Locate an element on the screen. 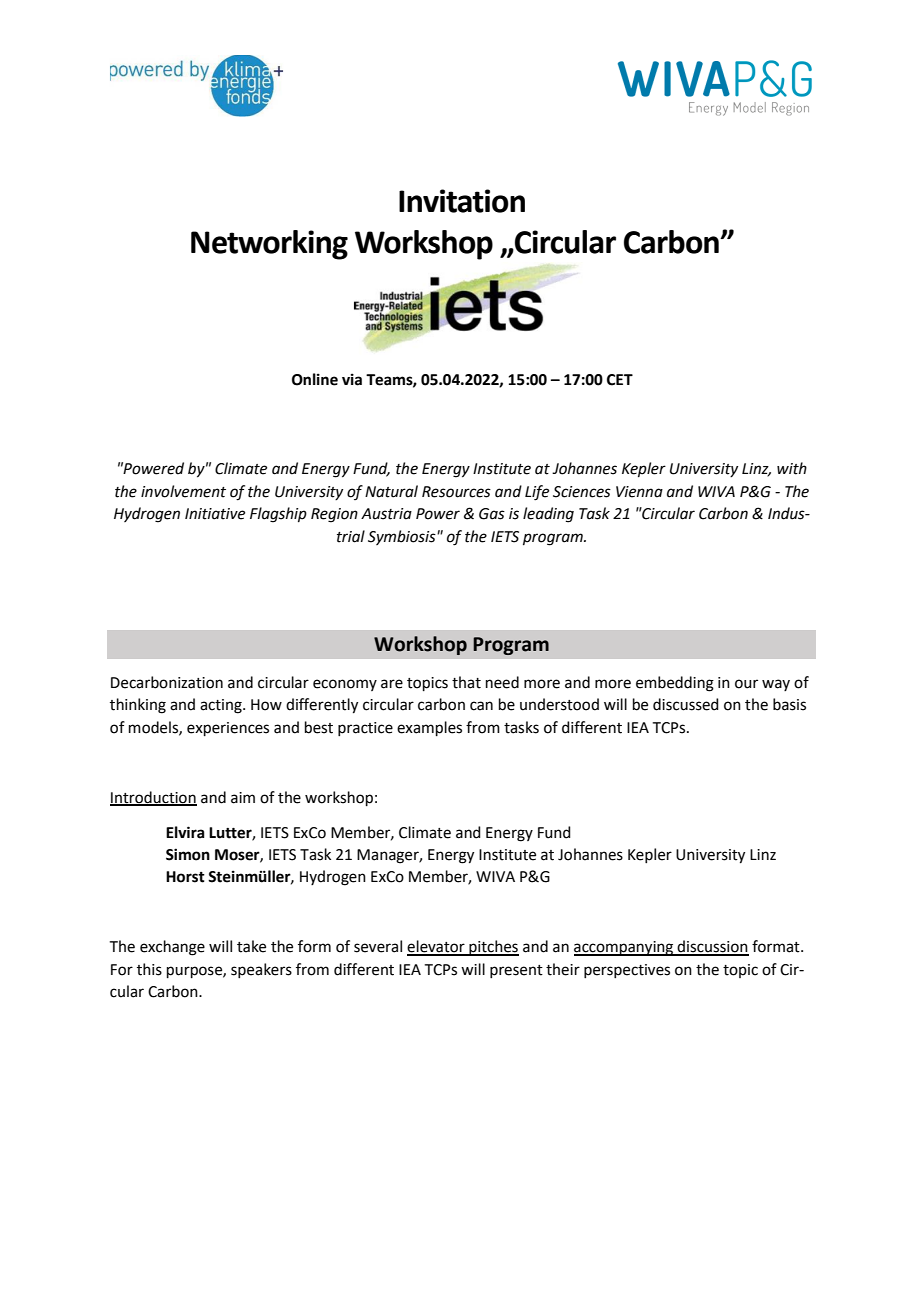  take is located at coordinates (251, 946).
